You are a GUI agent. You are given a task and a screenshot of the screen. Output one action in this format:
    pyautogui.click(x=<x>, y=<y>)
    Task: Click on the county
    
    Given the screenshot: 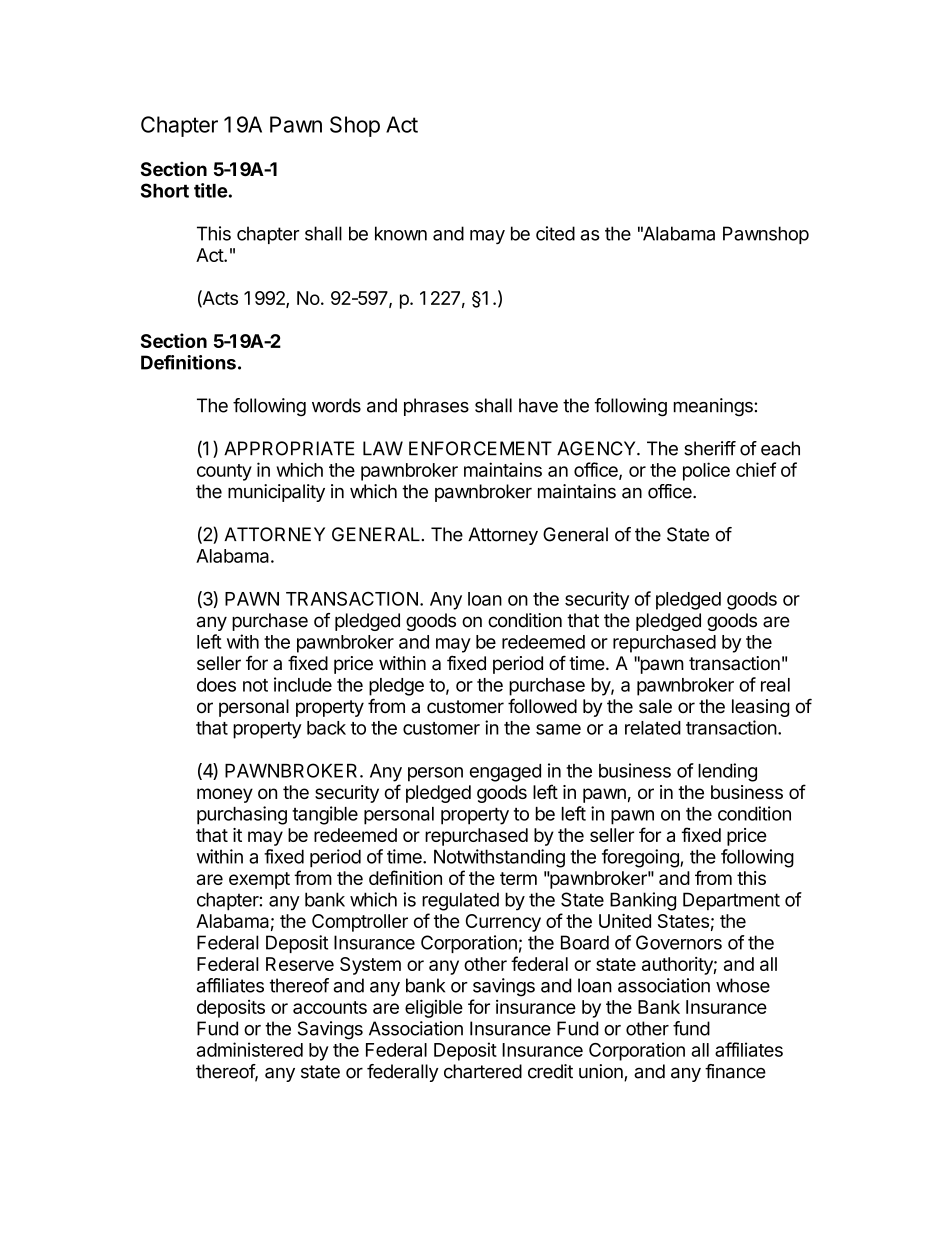 What is the action you would take?
    pyautogui.click(x=224, y=472)
